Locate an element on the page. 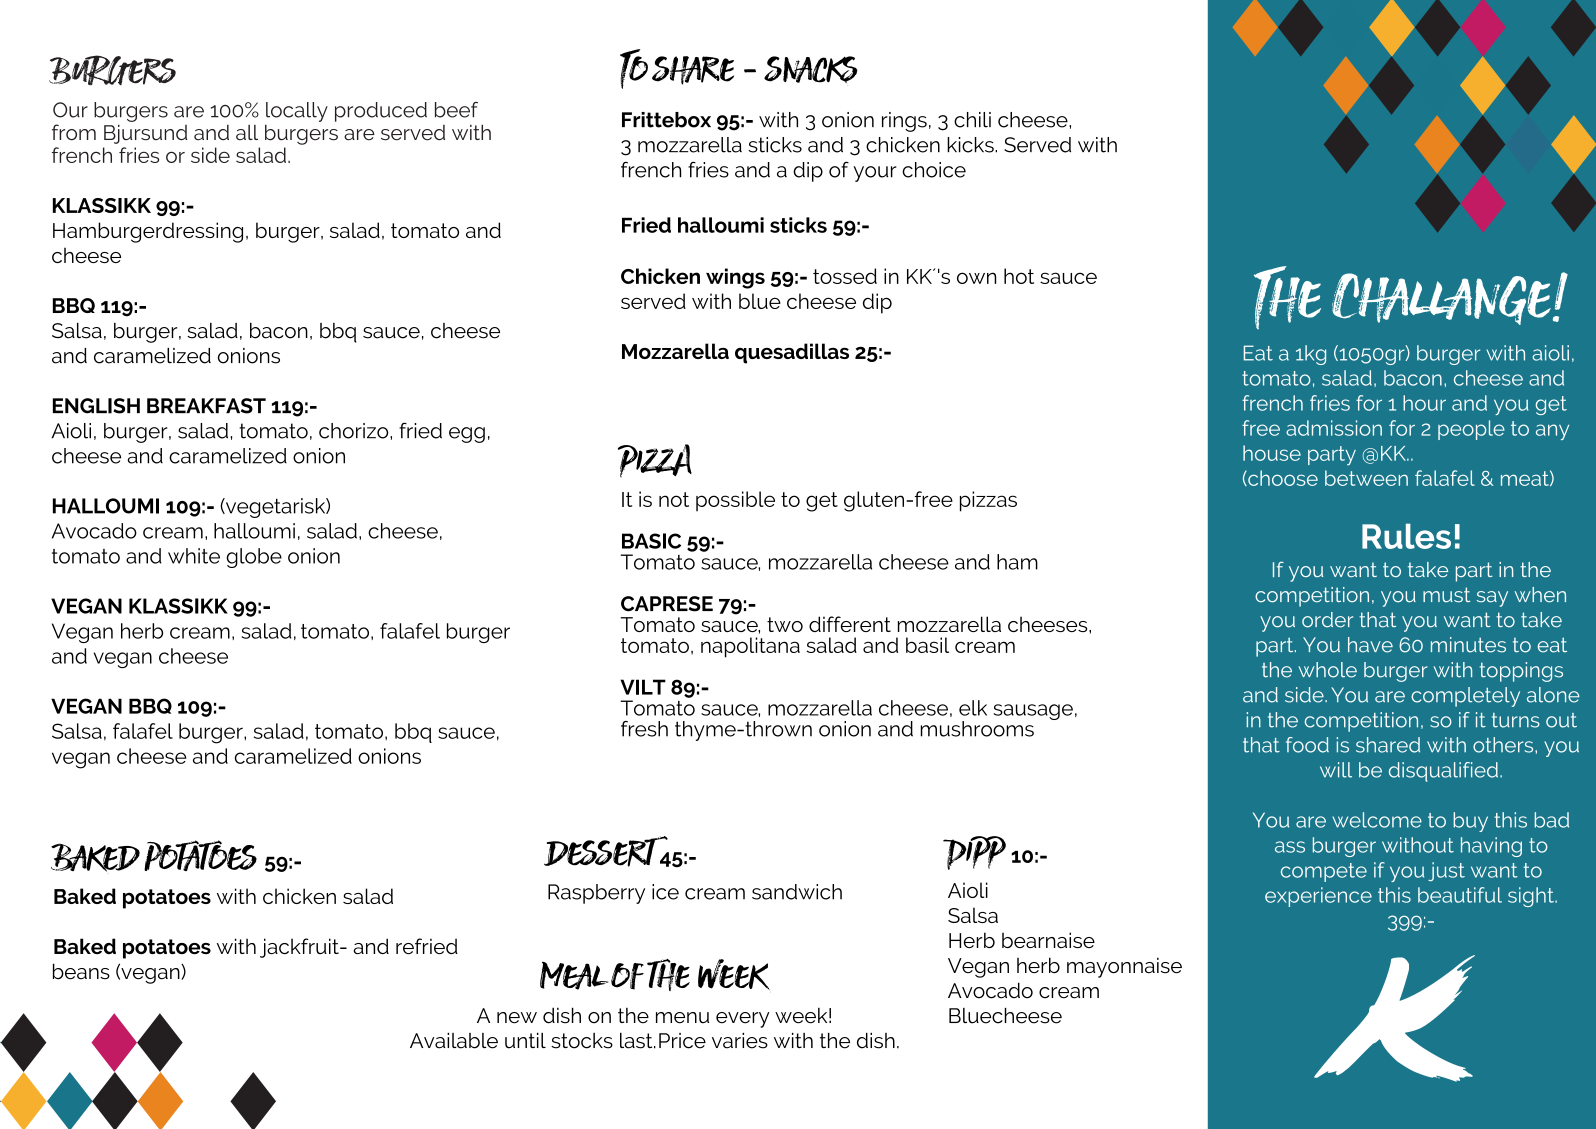 Image resolution: width=1596 pixels, height=1129 pixels. every is located at coordinates (742, 1020).
